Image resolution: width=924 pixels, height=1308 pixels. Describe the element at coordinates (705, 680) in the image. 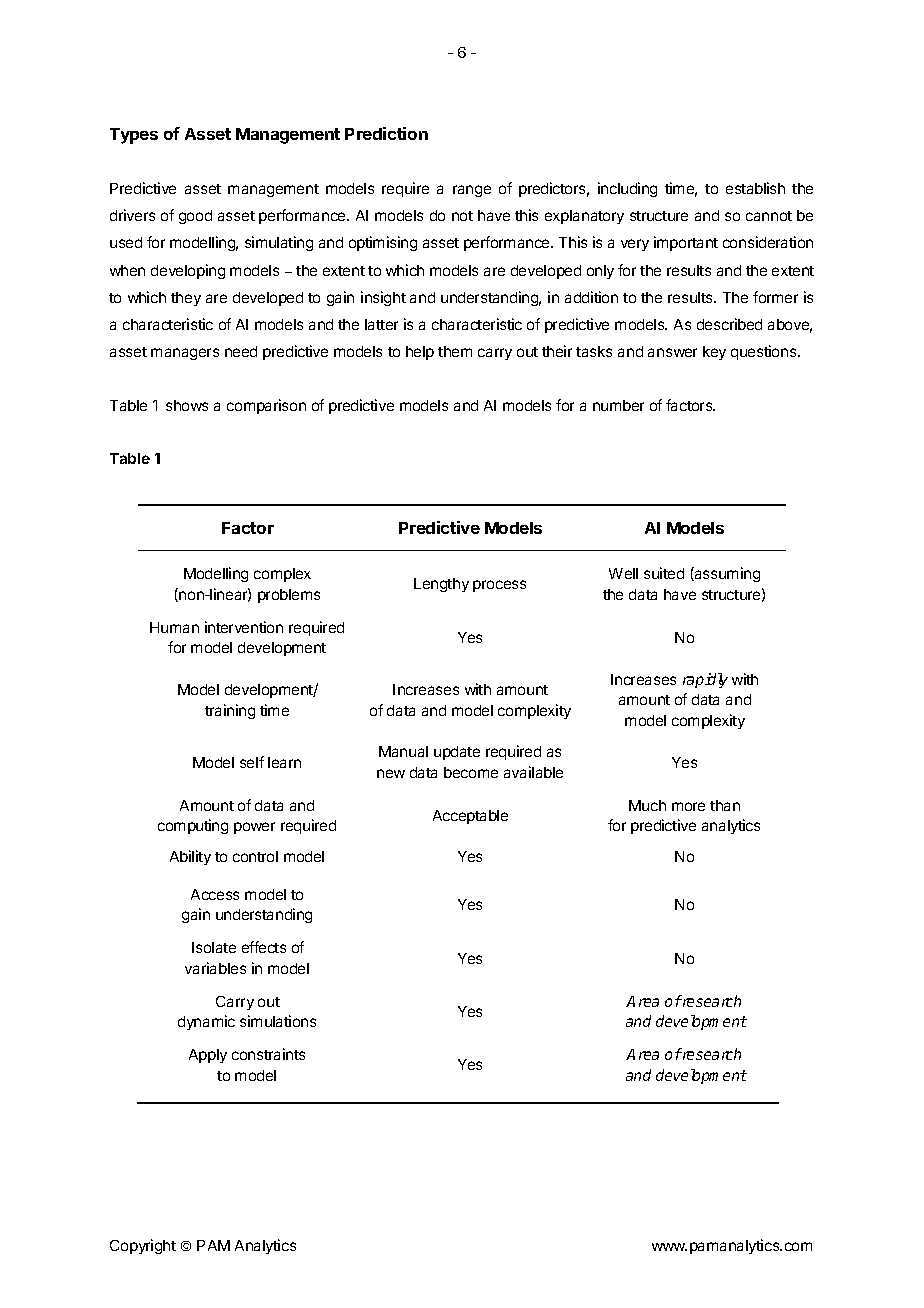

I see `rapidly` at that location.
